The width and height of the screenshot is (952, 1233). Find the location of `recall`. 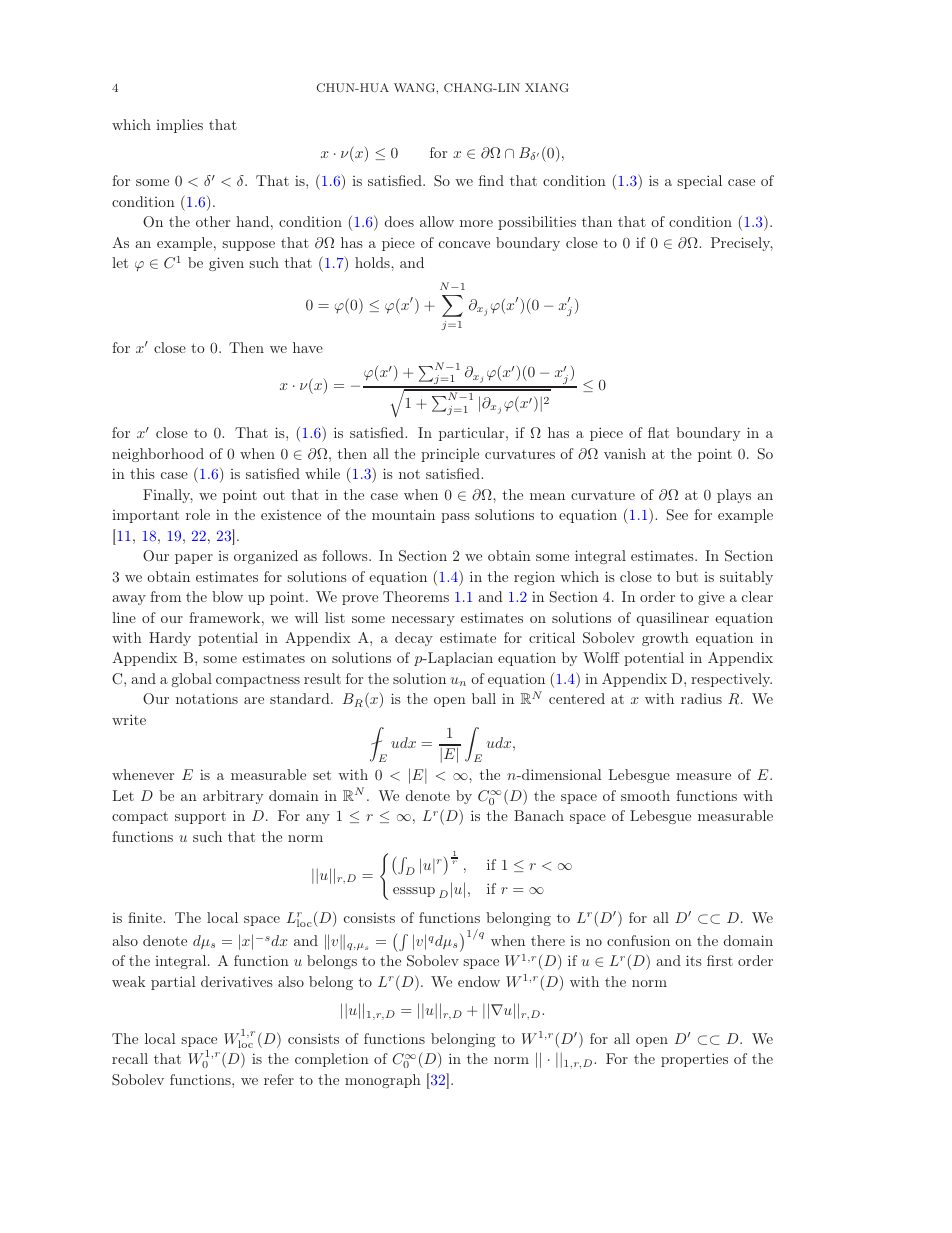

recall is located at coordinates (130, 1058).
